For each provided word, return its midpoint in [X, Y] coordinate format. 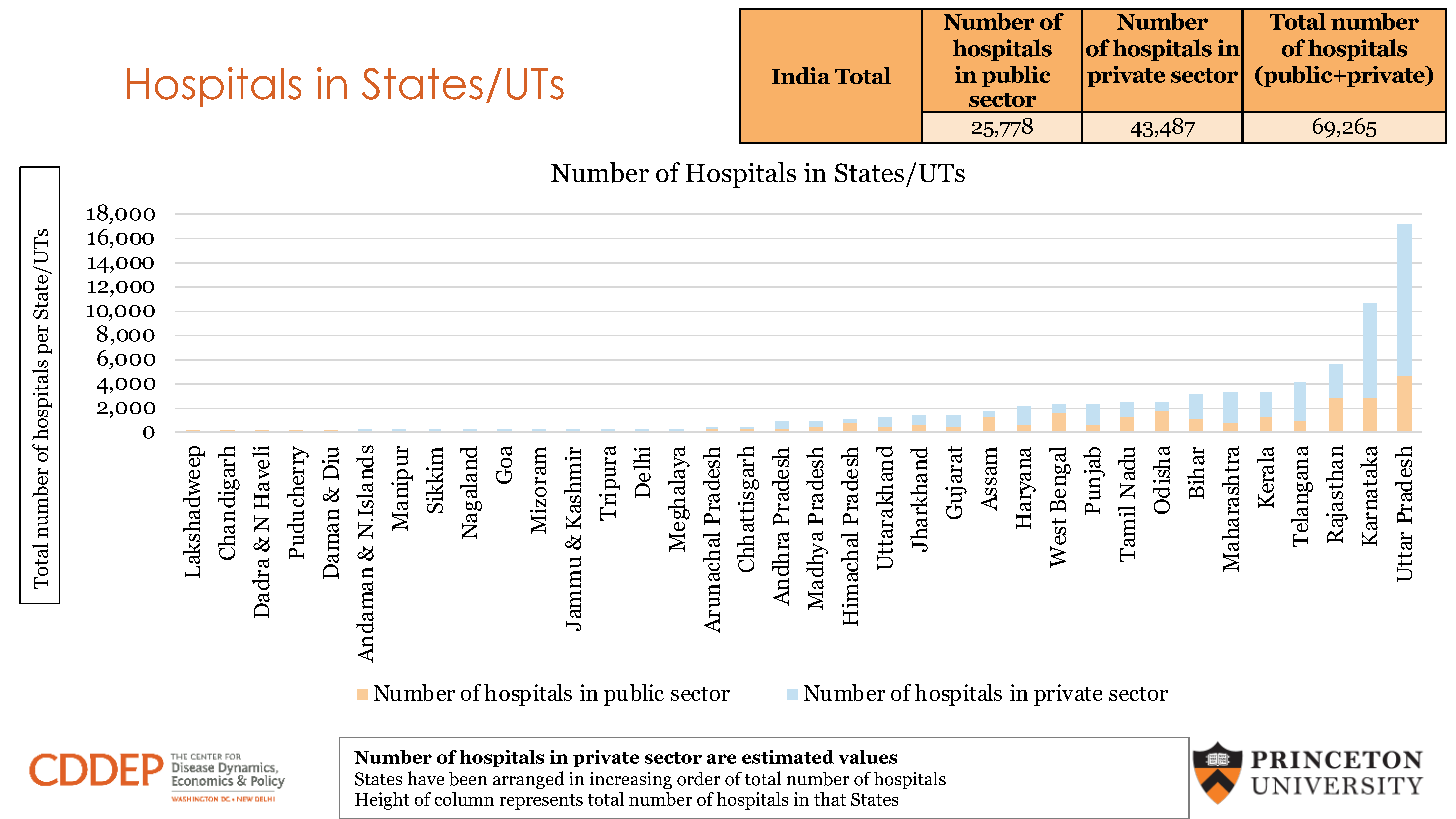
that [830, 799]
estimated [788, 757]
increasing [631, 780]
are [721, 759]
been [468, 779]
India [801, 75]
